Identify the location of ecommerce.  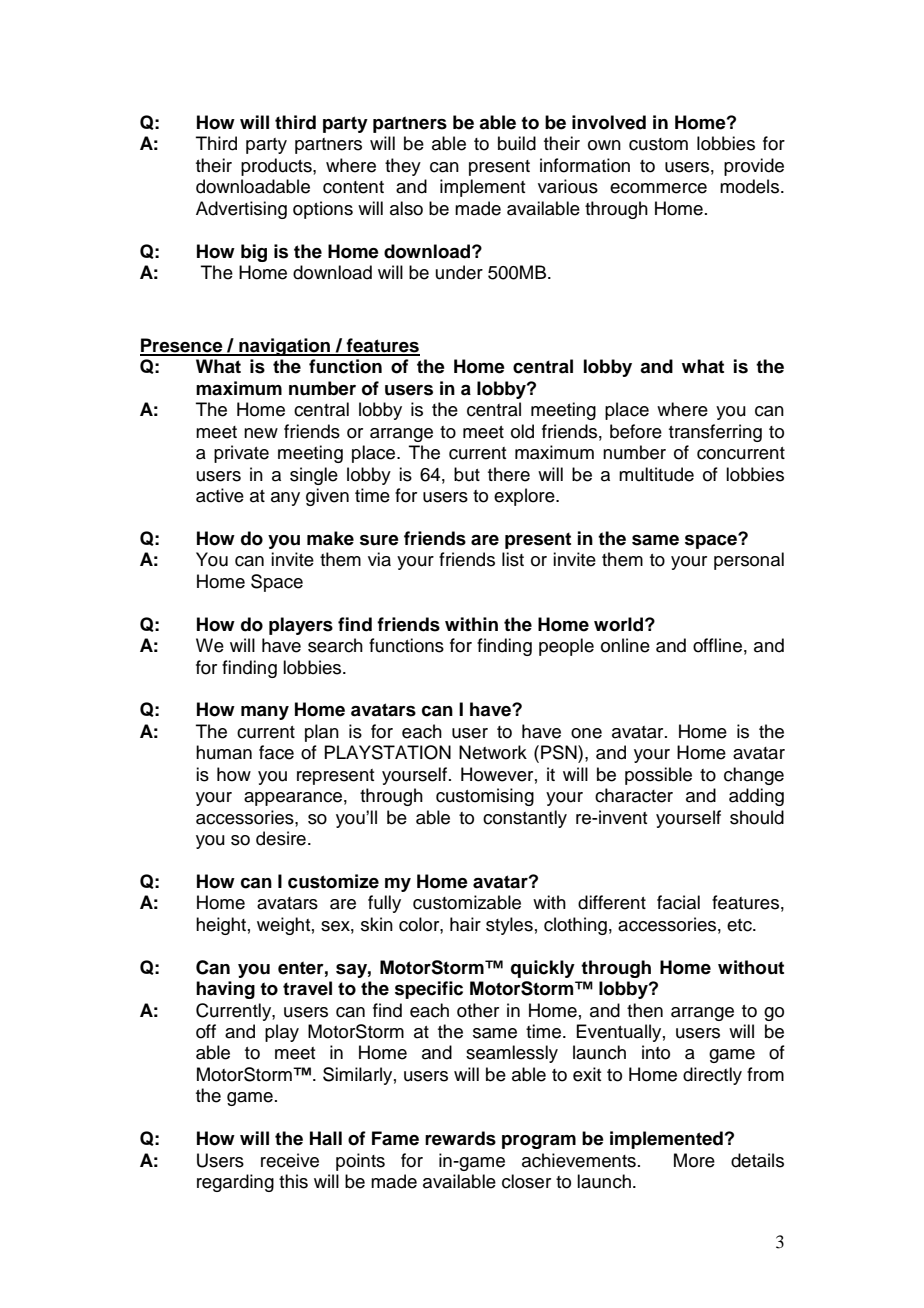
(658, 188).
